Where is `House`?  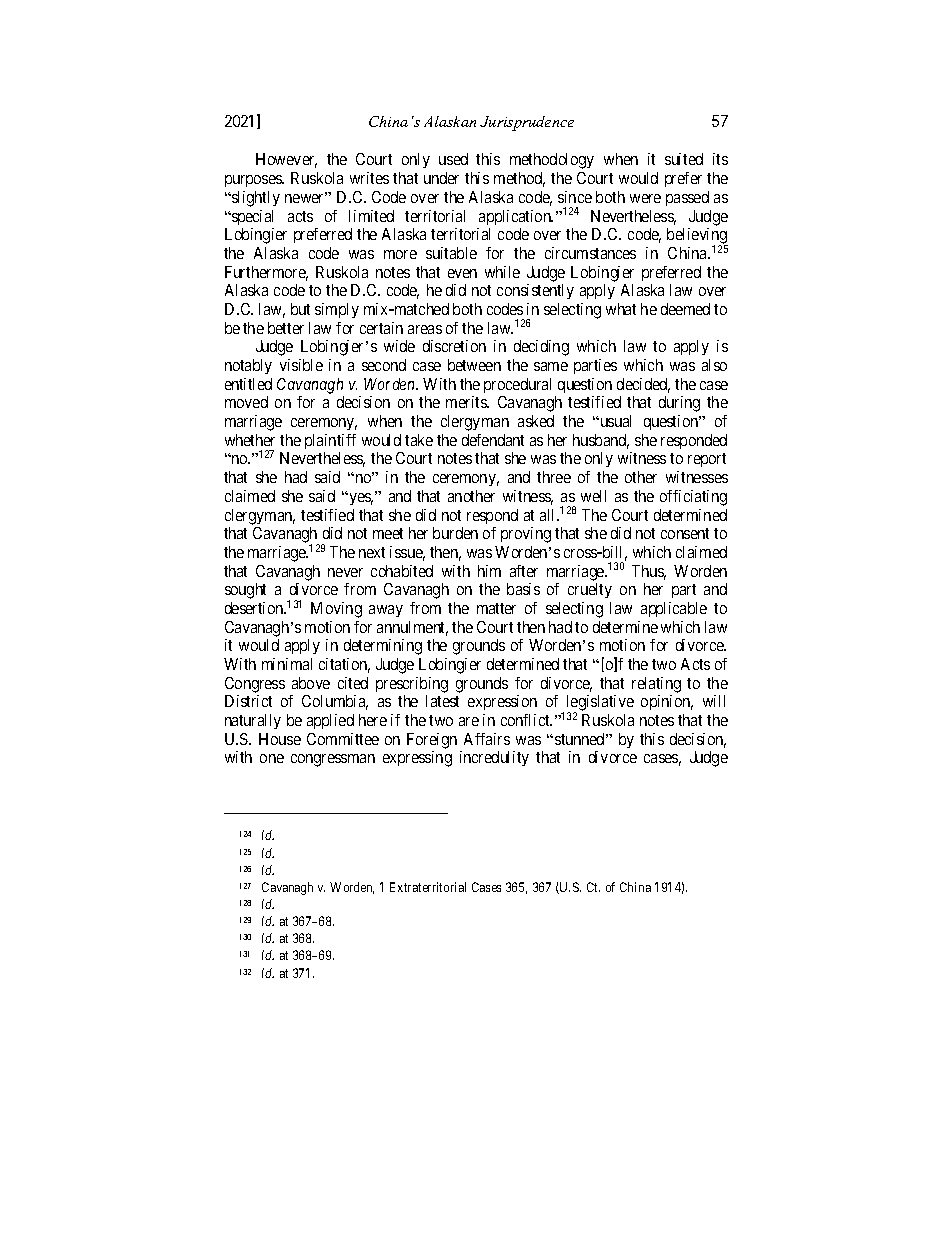
House is located at coordinates (280, 739).
